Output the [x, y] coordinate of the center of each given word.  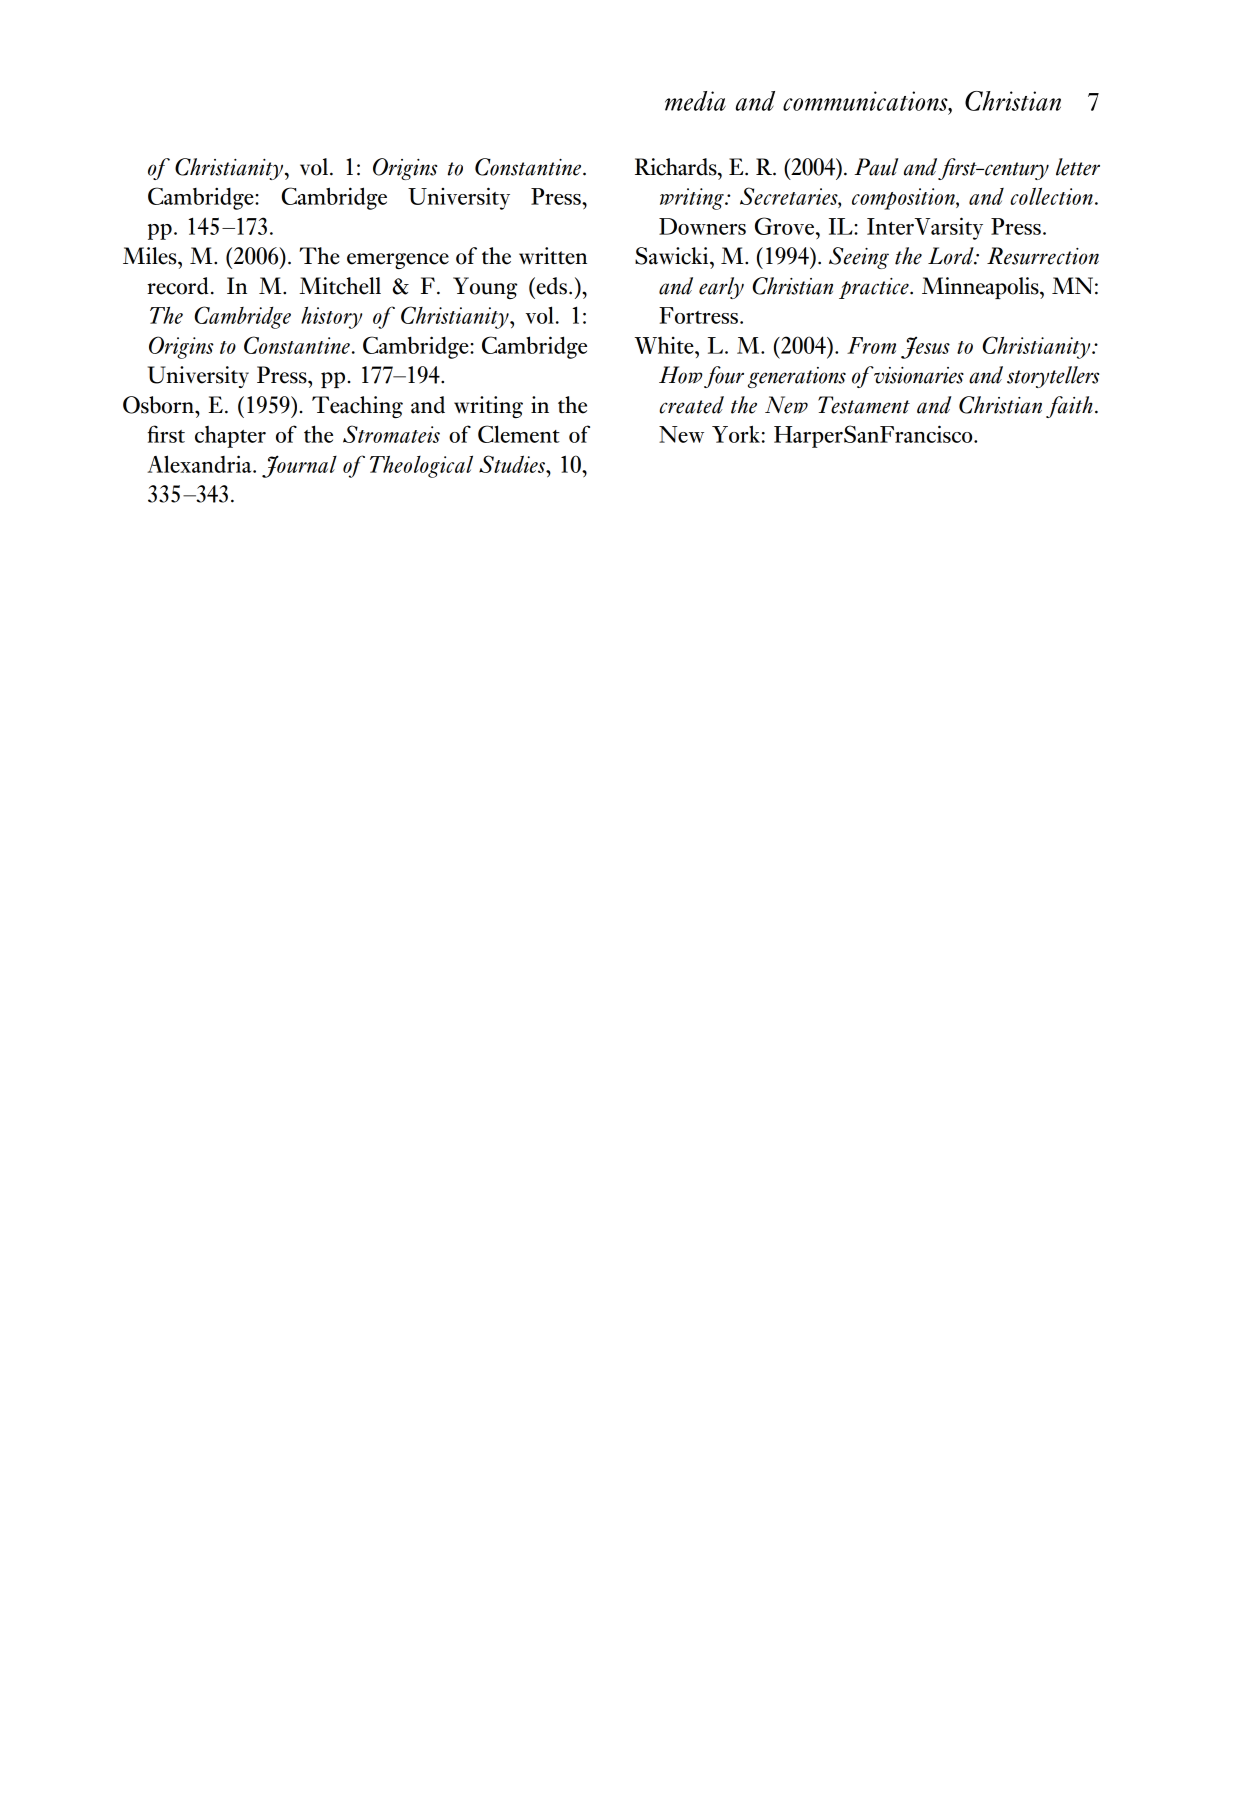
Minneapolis [981, 288]
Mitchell [340, 286]
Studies [513, 464]
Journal [299, 466]
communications [866, 101]
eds [550, 286]
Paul [876, 167]
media [695, 101]
